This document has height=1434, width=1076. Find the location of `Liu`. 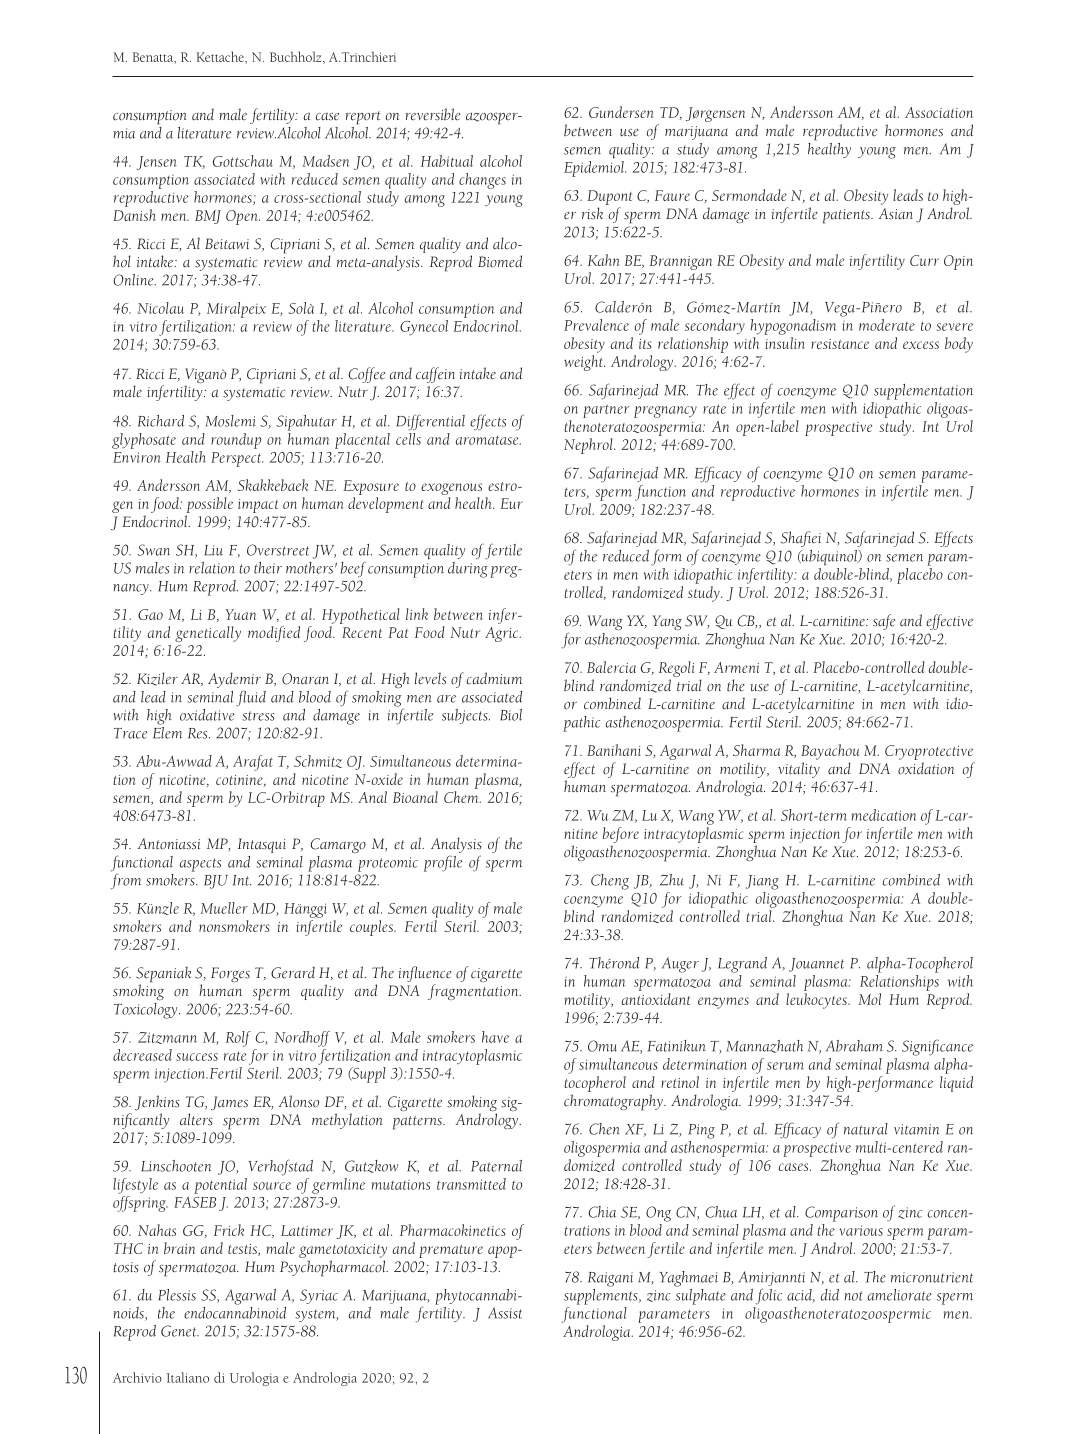

Liu is located at coordinates (213, 550).
